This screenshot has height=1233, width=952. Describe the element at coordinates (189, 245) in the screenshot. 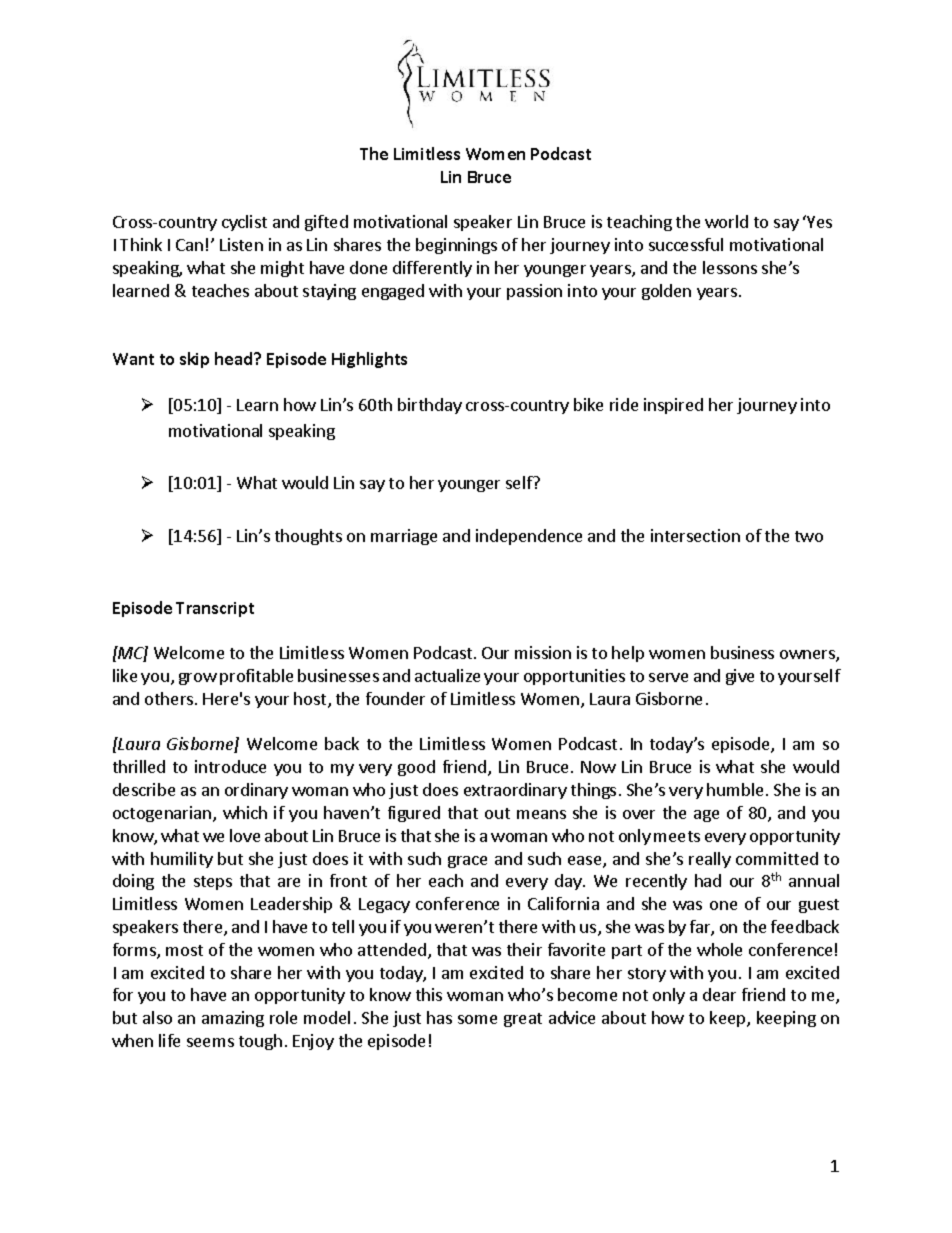

I see `Can` at that location.
